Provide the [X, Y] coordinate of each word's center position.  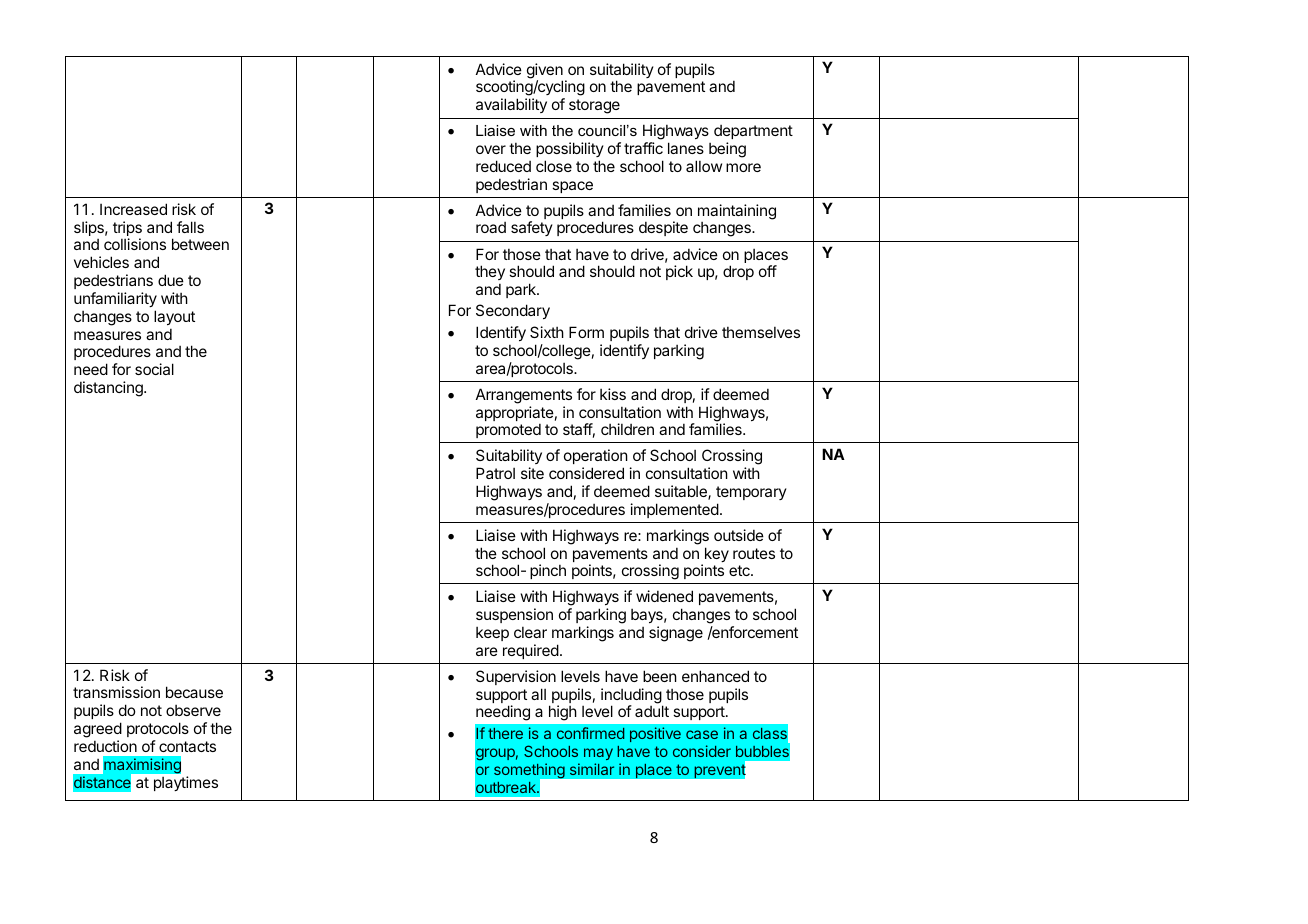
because [194, 692]
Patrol [495, 473]
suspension [514, 615]
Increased [133, 209]
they [490, 272]
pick [679, 272]
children [627, 429]
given [545, 72]
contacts [187, 746]
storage [594, 106]
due [171, 280]
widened [664, 596]
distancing [109, 389]
